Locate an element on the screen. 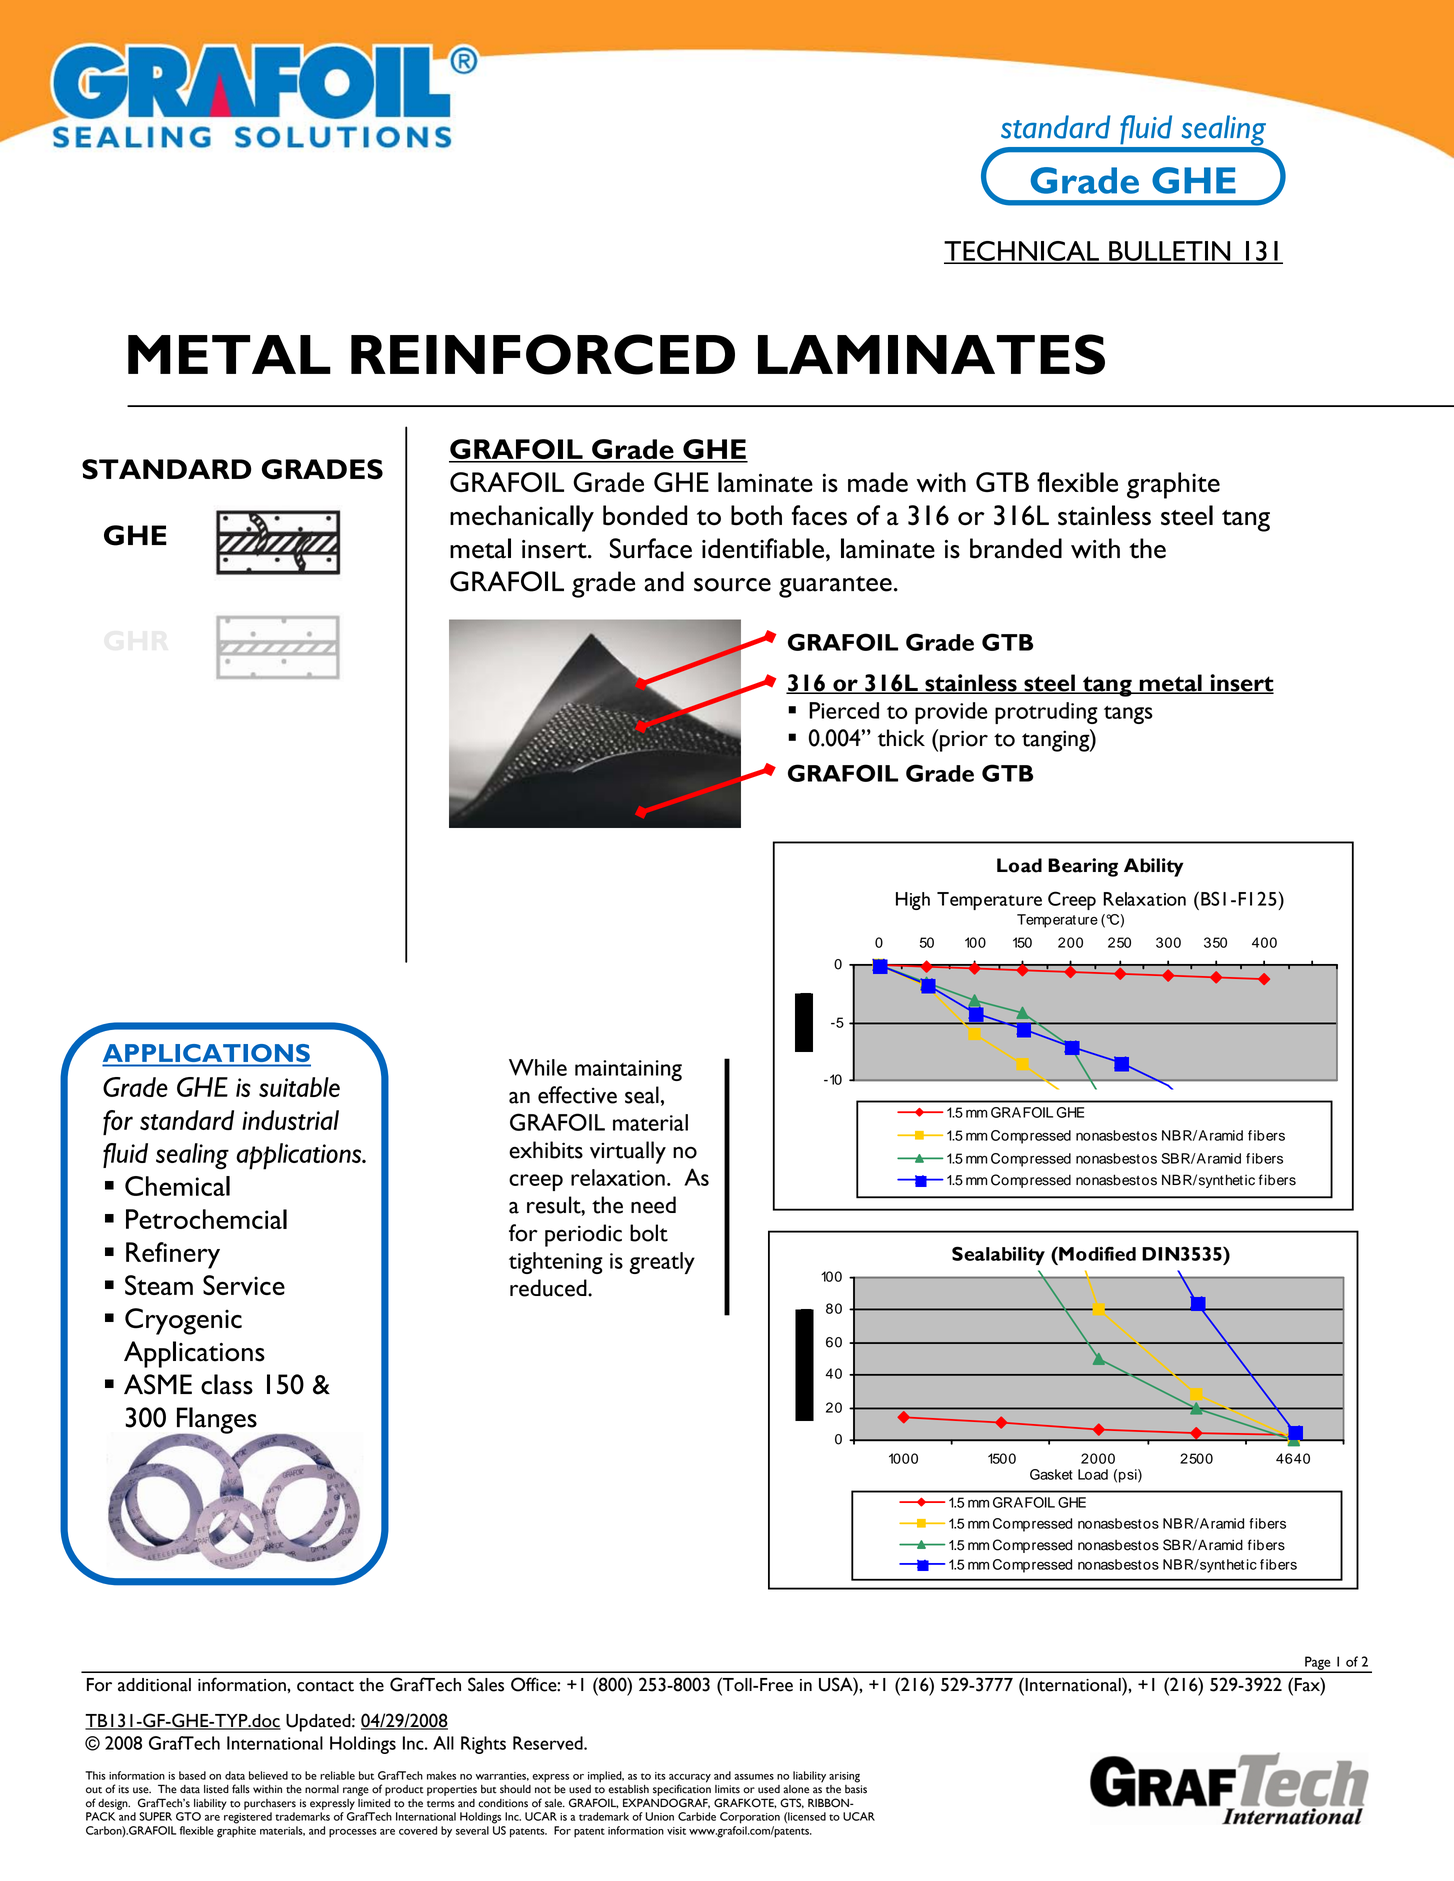 This screenshot has width=1454, height=1881. TECHNICAL is located at coordinates (1022, 252).
